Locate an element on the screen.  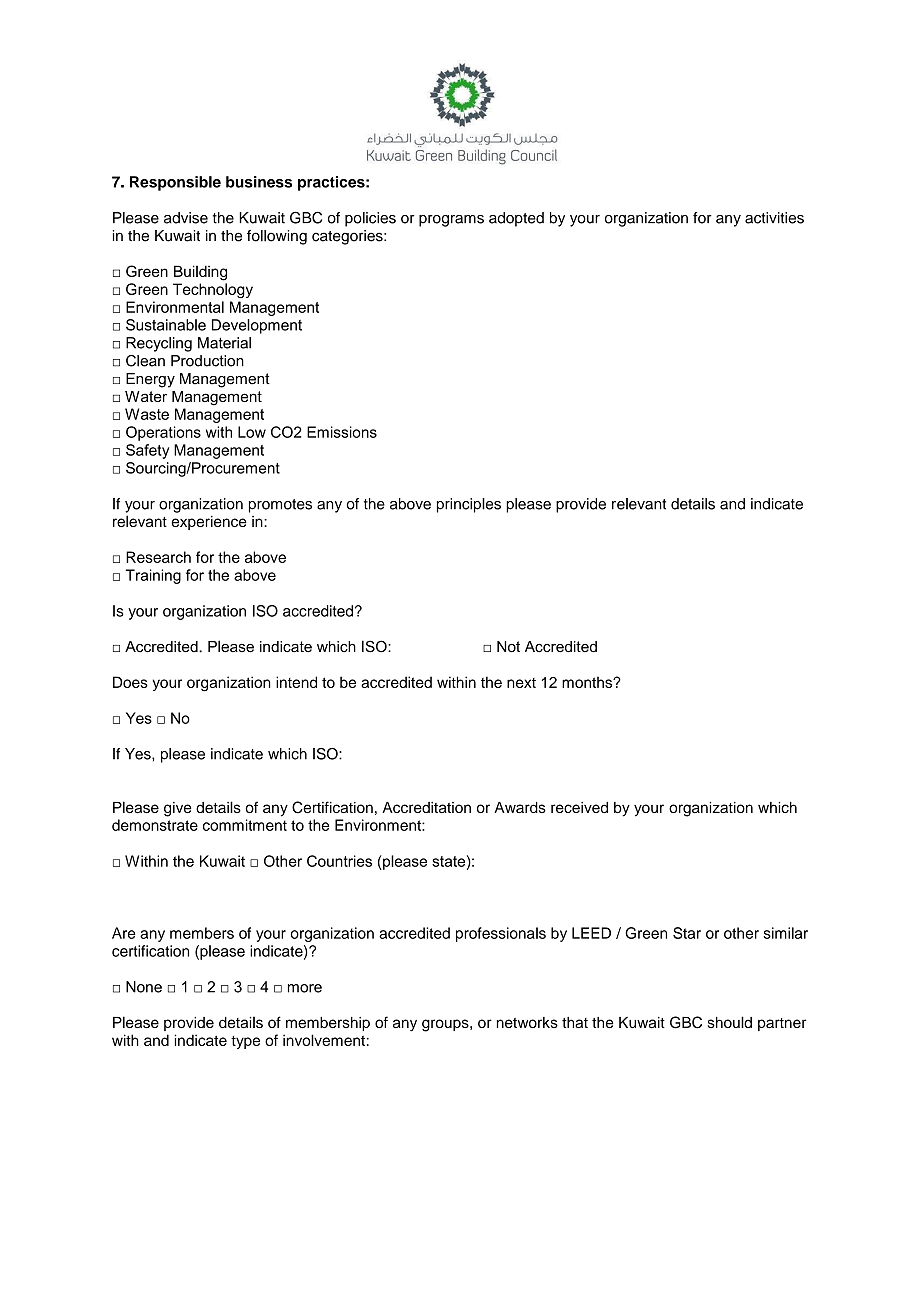
programs is located at coordinates (451, 221).
